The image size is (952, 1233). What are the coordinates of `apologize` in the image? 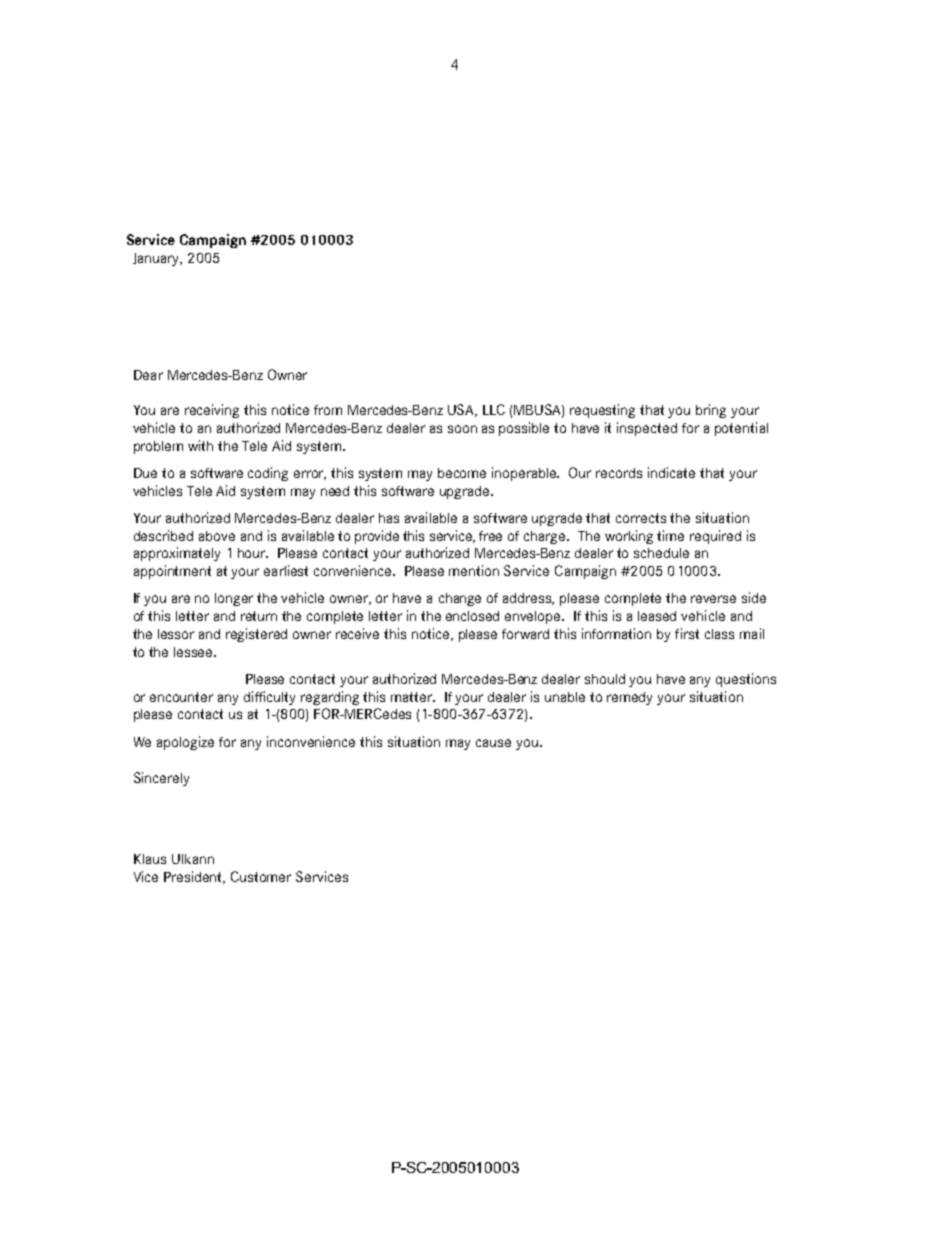 It's located at (185, 743).
